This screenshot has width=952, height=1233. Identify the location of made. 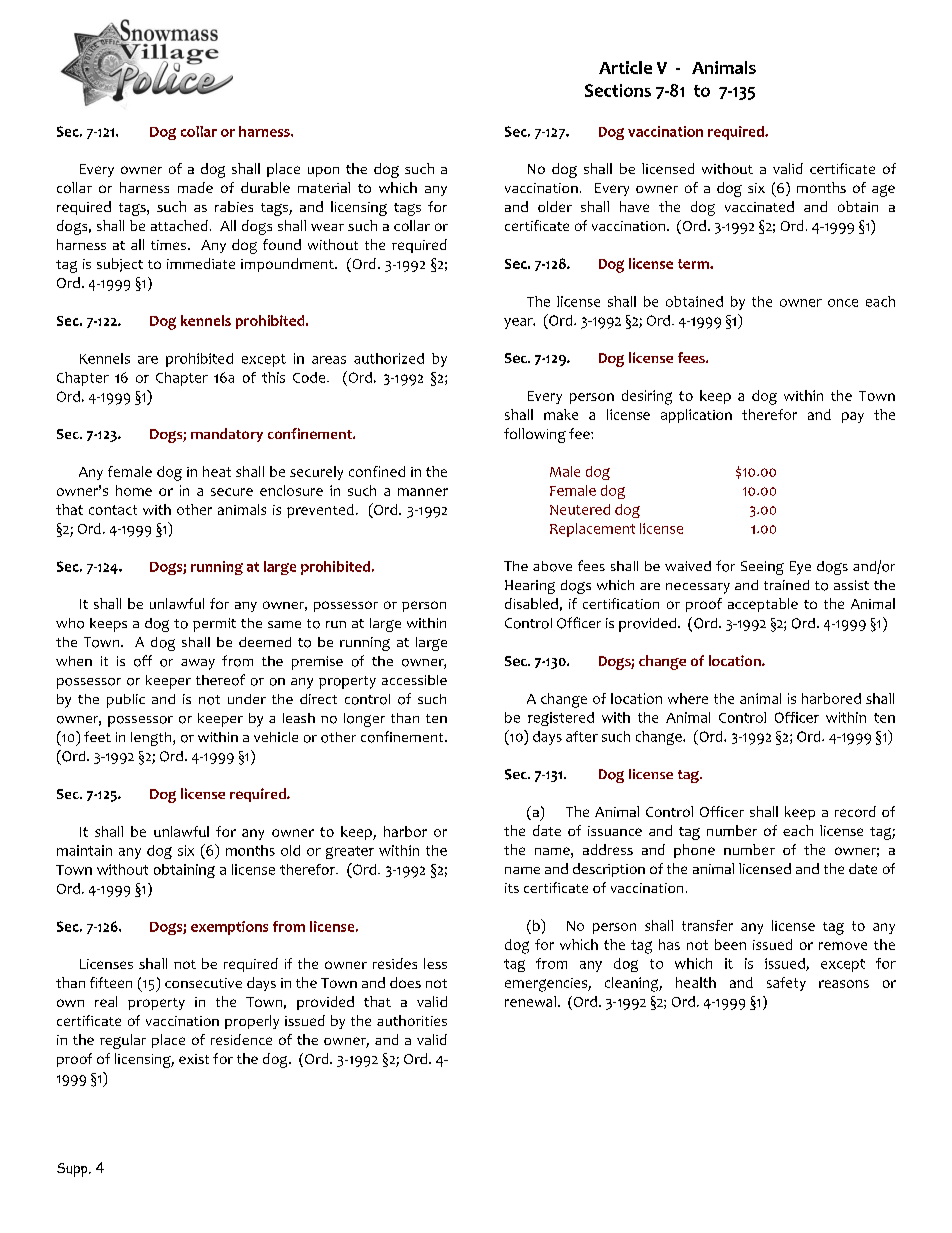
(195, 187).
